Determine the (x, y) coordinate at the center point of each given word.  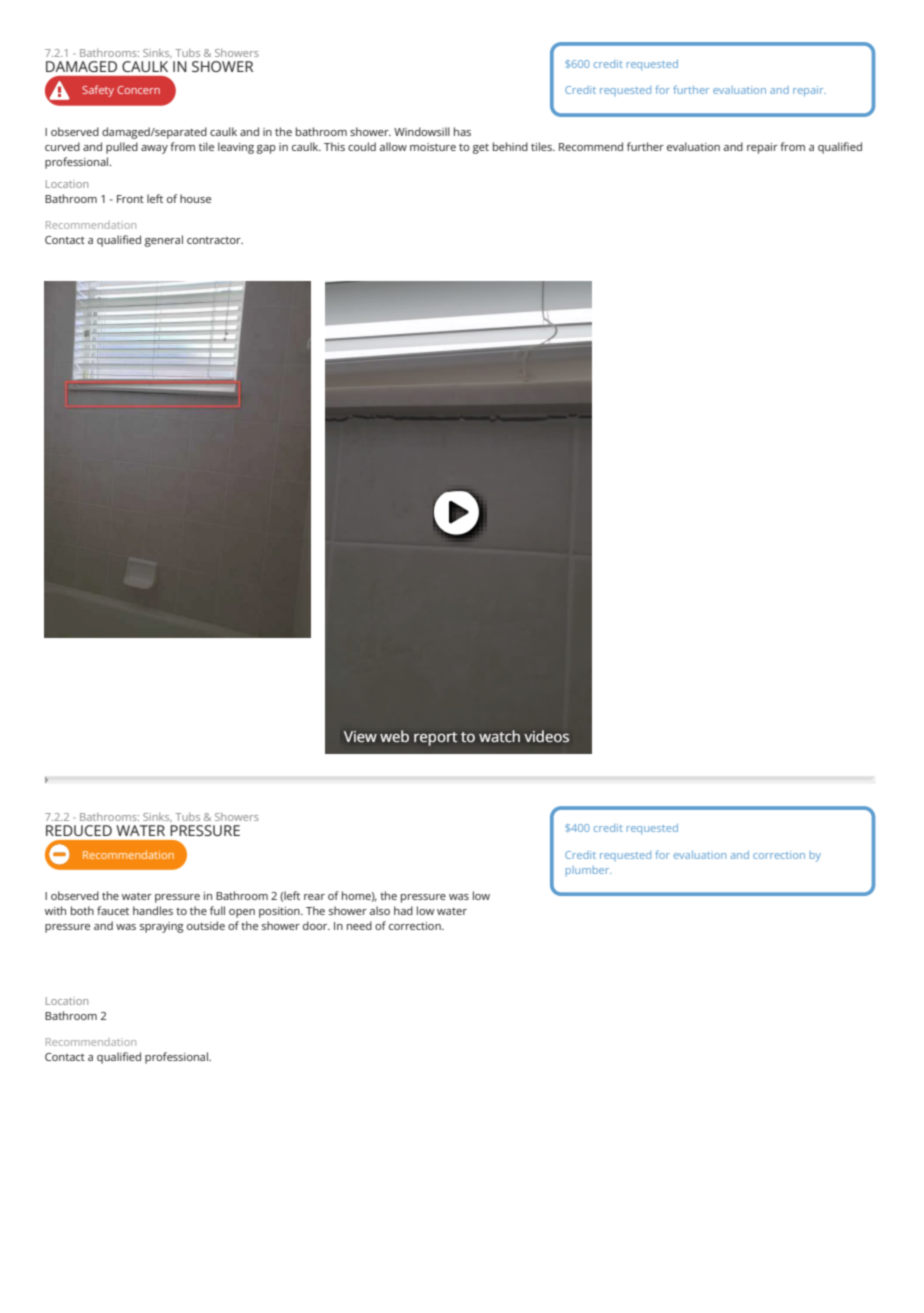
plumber (588, 871)
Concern (138, 90)
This (334, 146)
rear (314, 897)
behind (510, 146)
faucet (113, 910)
